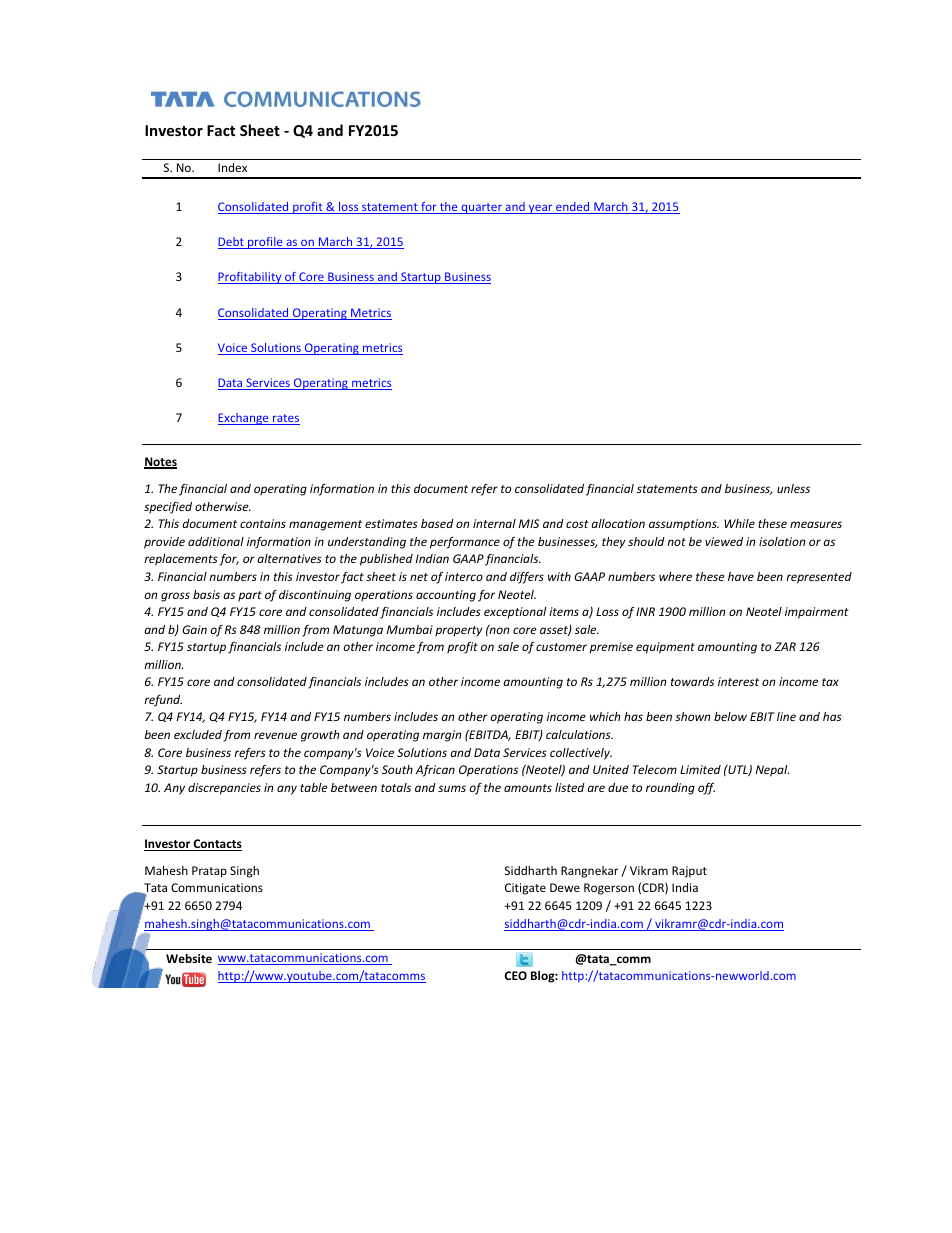  Describe the element at coordinates (515, 975) in the image. I see `CEO` at that location.
